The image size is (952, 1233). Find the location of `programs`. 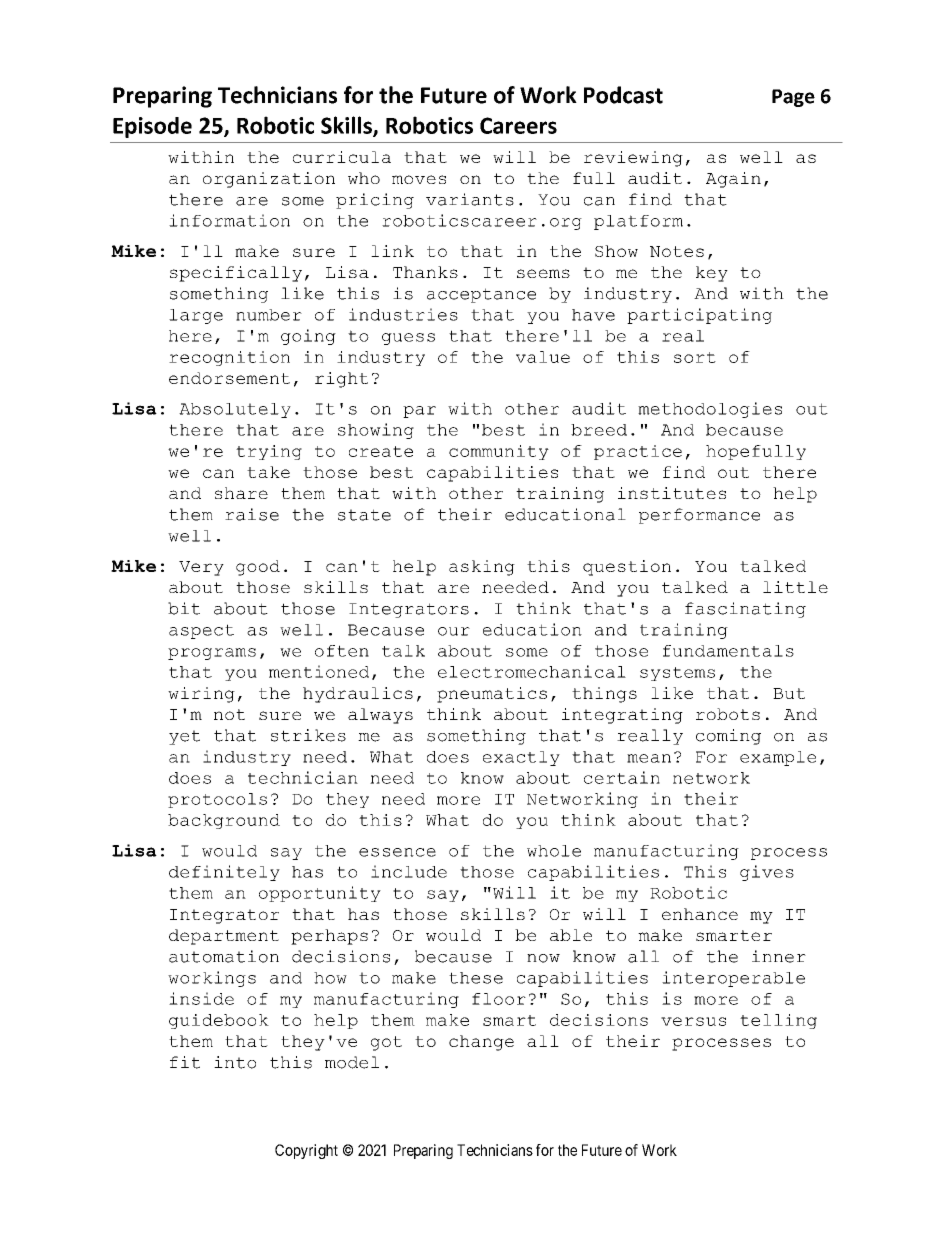

programs is located at coordinates (212, 654).
